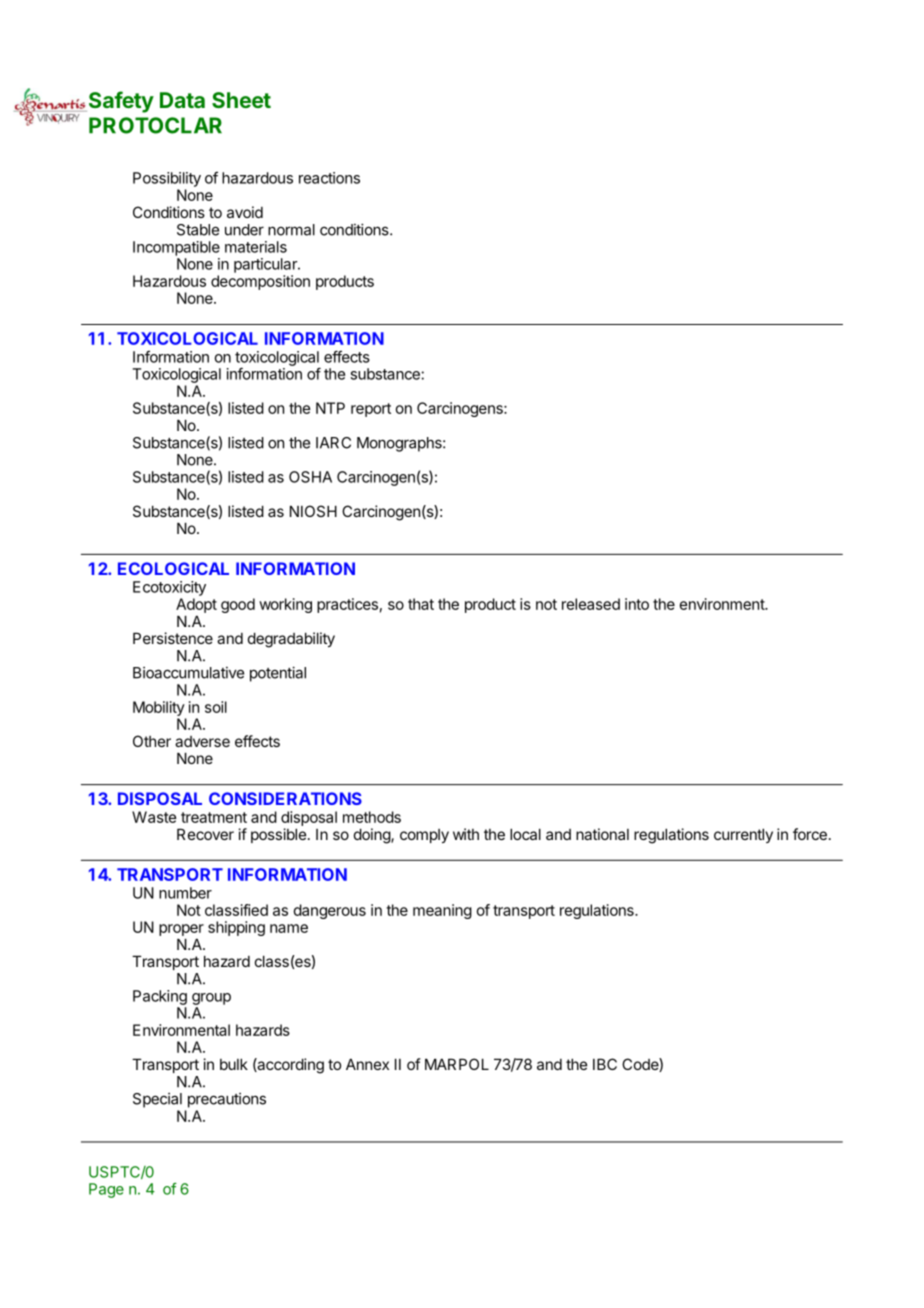 The height and width of the page is (1308, 924). What do you see at coordinates (367, 1064) in the page?
I see `Annex` at bounding box center [367, 1064].
